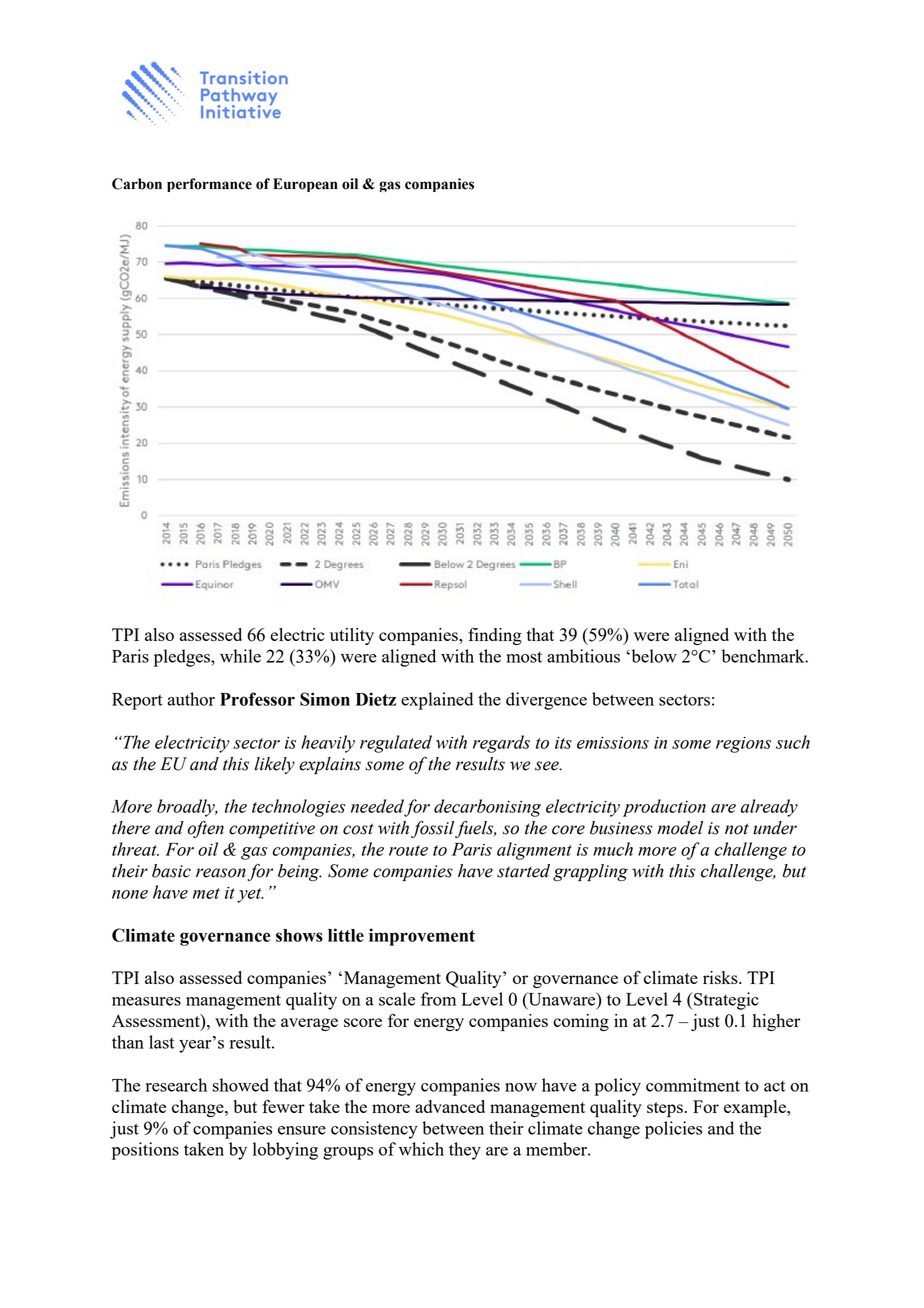 The height and width of the screenshot is (1308, 924). Describe the element at coordinates (176, 1085) in the screenshot. I see `research` at that location.
